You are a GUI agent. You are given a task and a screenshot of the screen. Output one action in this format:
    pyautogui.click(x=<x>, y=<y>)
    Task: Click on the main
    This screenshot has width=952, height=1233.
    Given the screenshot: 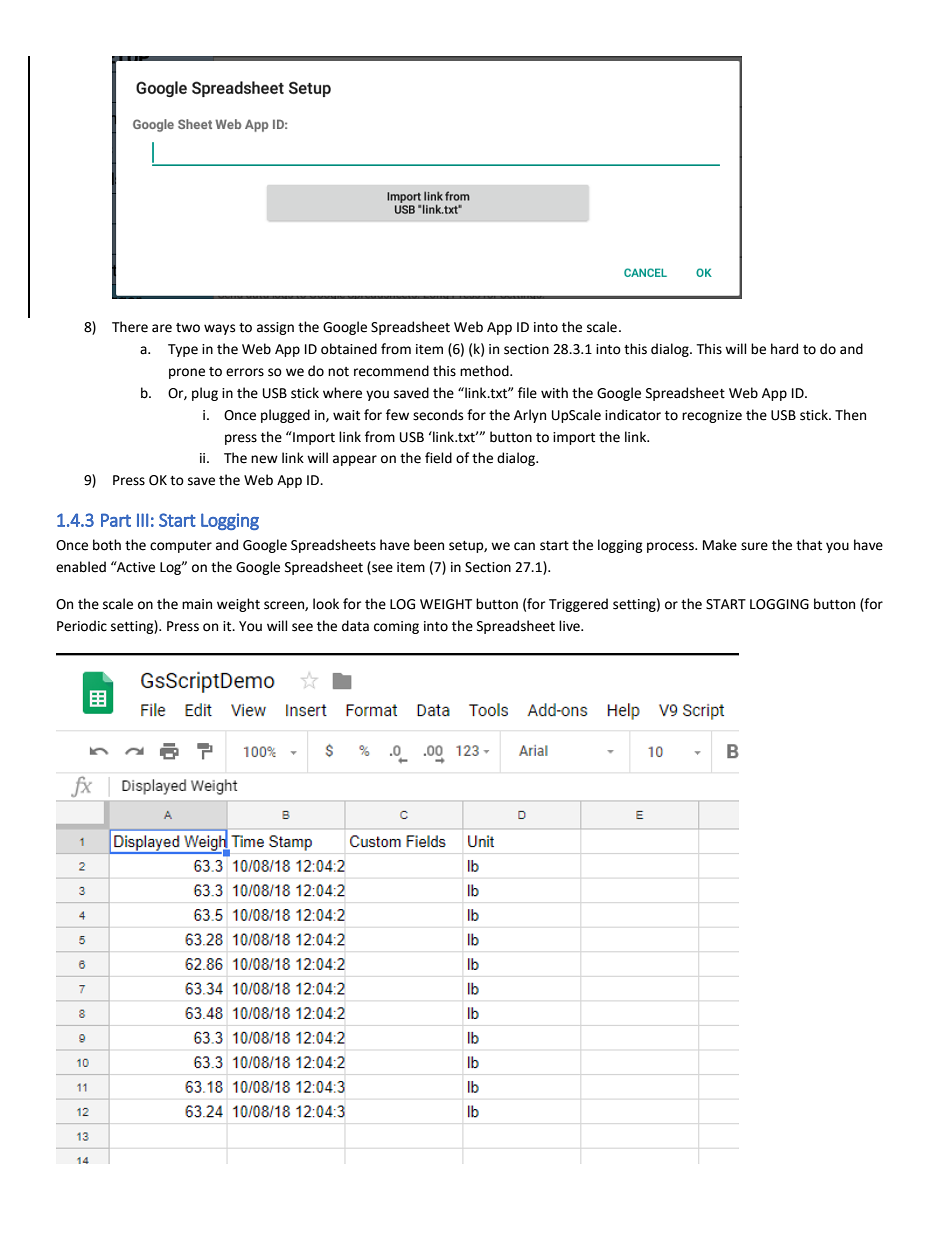 What is the action you would take?
    pyautogui.click(x=197, y=604)
